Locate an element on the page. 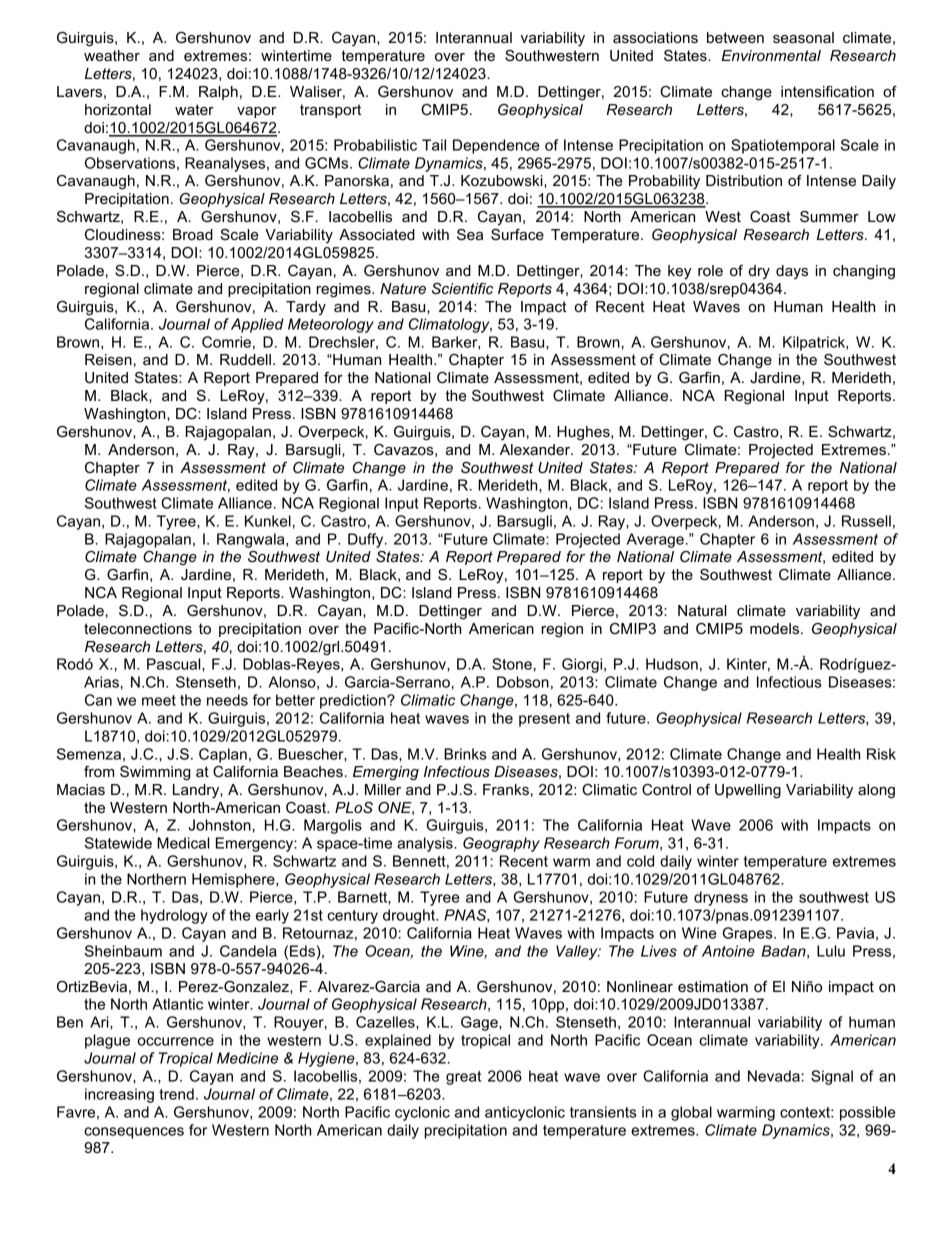  Upwelling is located at coordinates (748, 791).
